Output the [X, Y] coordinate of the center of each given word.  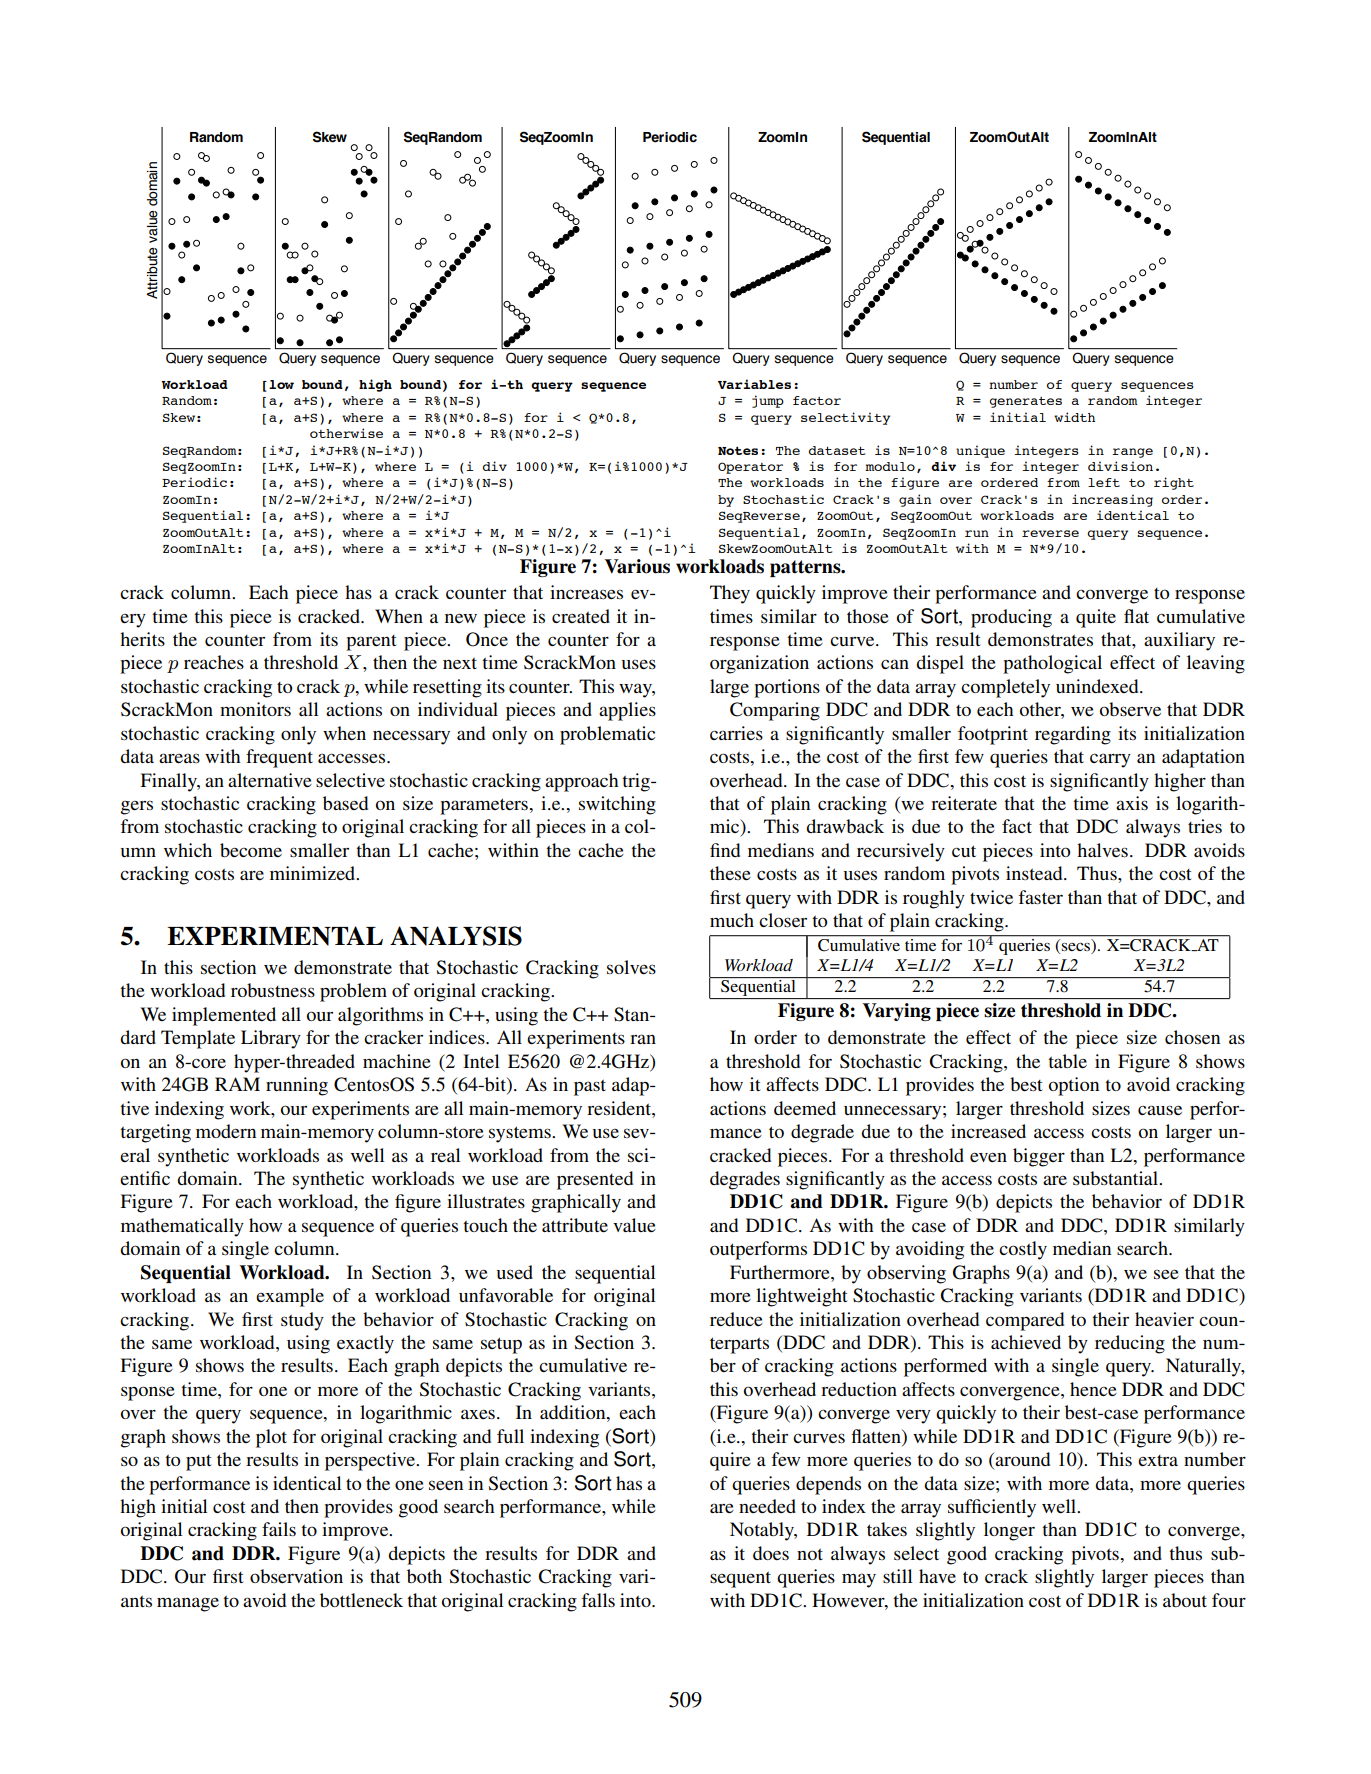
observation [296, 1576]
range [1132, 453]
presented [595, 1180]
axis [1132, 803]
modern [226, 1131]
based [345, 803]
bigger [1039, 1157]
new [461, 618]
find [725, 850]
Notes [738, 450]
